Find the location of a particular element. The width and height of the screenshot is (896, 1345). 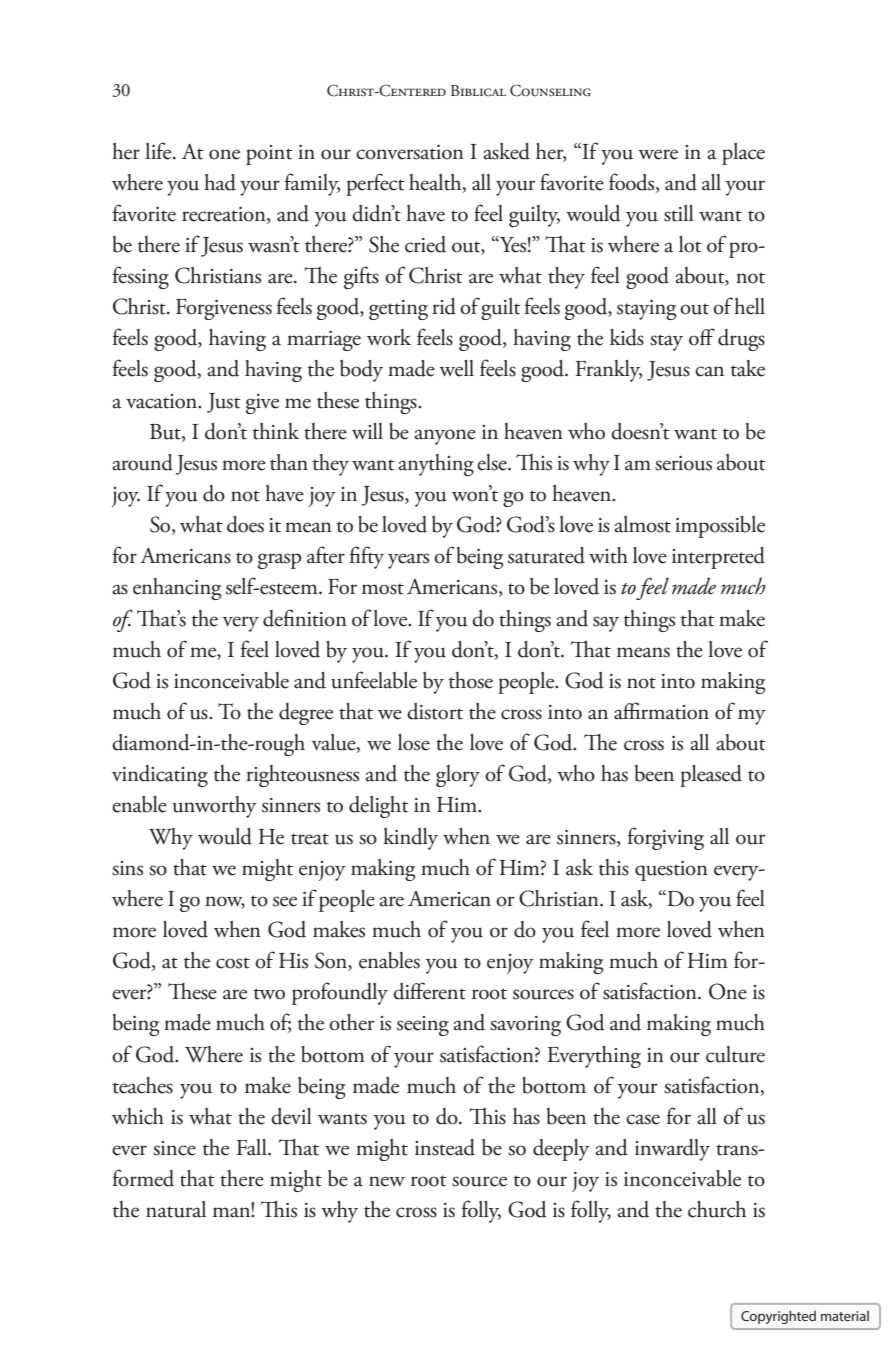

asked is located at coordinates (506, 151).
